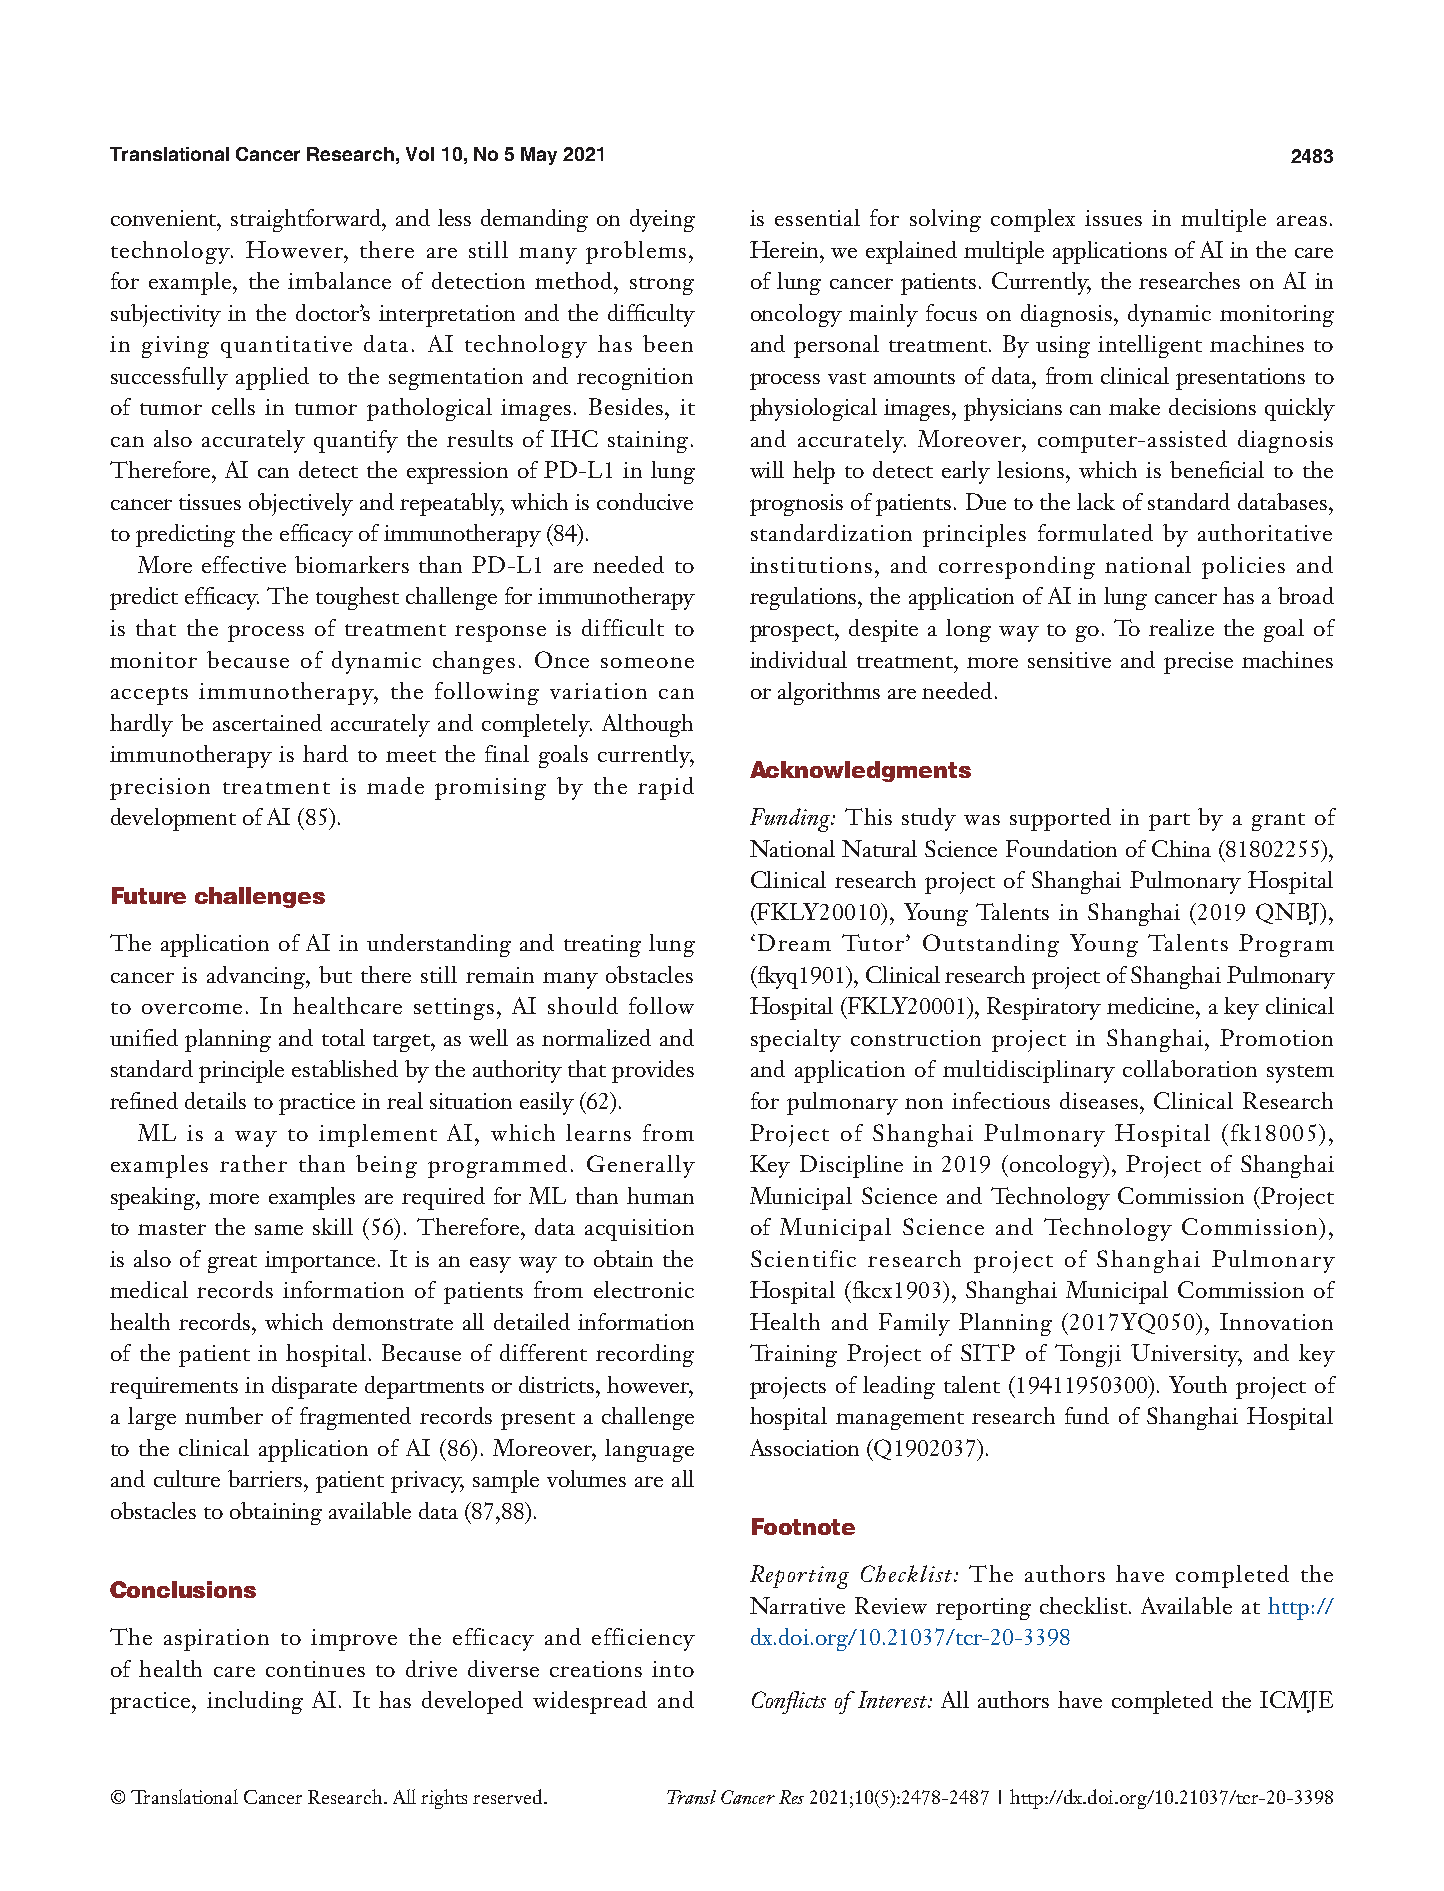 This screenshot has height=1891, width=1444. I want to click on Conflicts, so click(789, 1702).
